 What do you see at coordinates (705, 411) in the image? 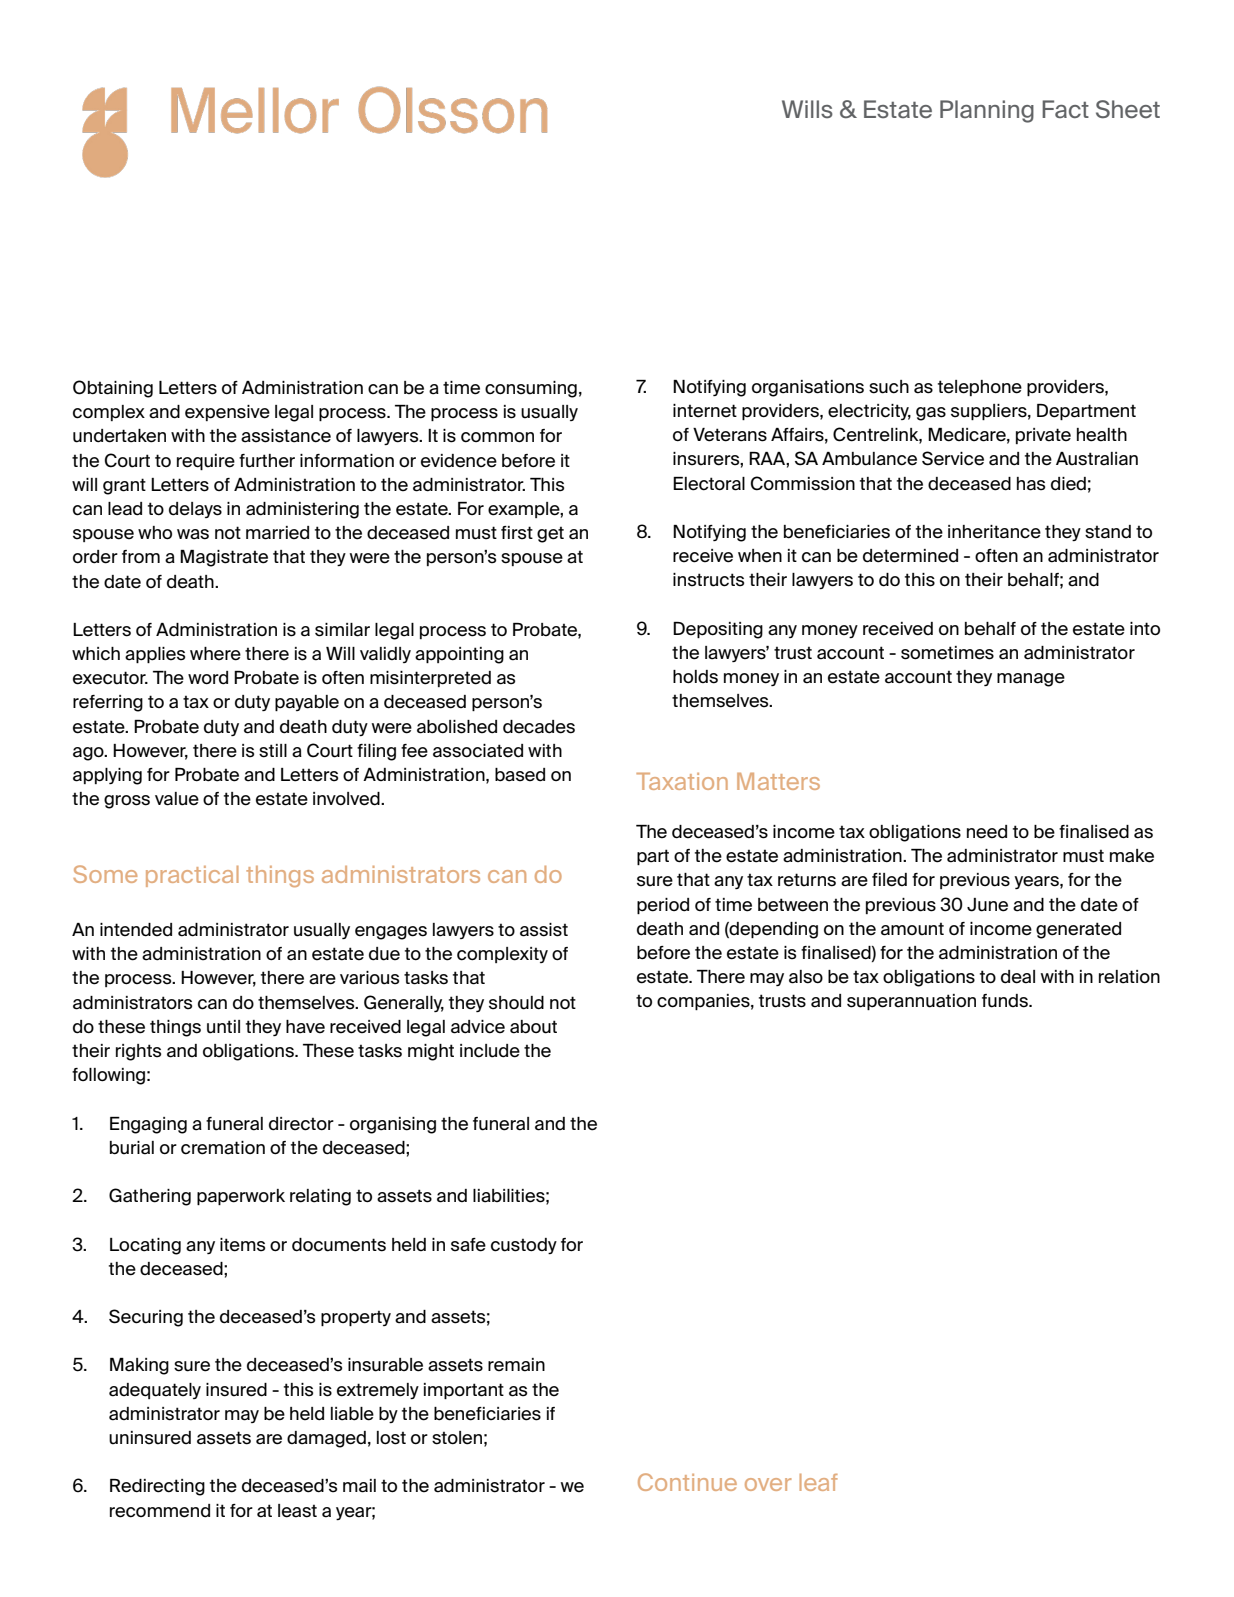
I see `internet` at bounding box center [705, 411].
